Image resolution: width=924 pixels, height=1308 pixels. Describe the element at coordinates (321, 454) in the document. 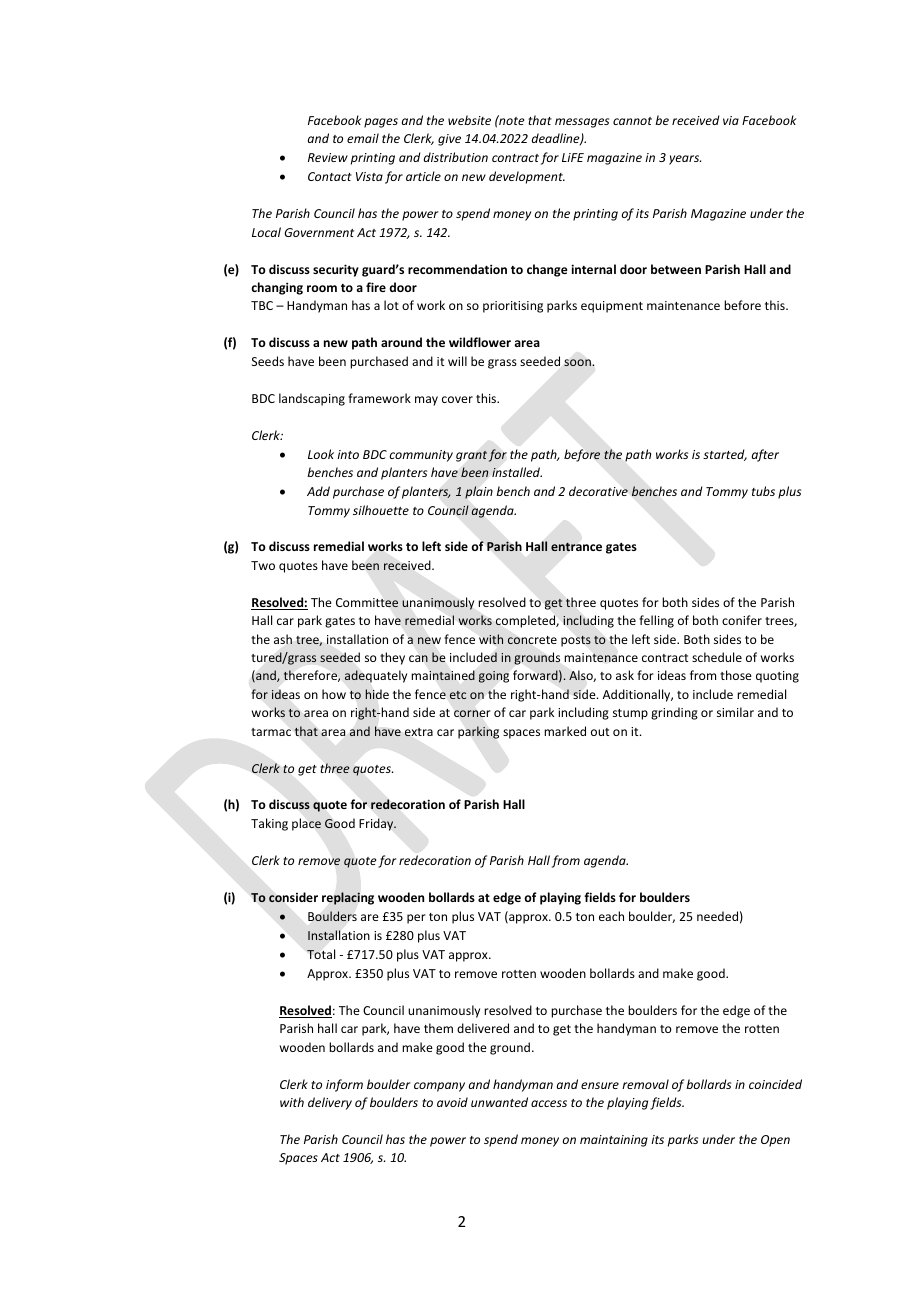

I see `Look` at that location.
